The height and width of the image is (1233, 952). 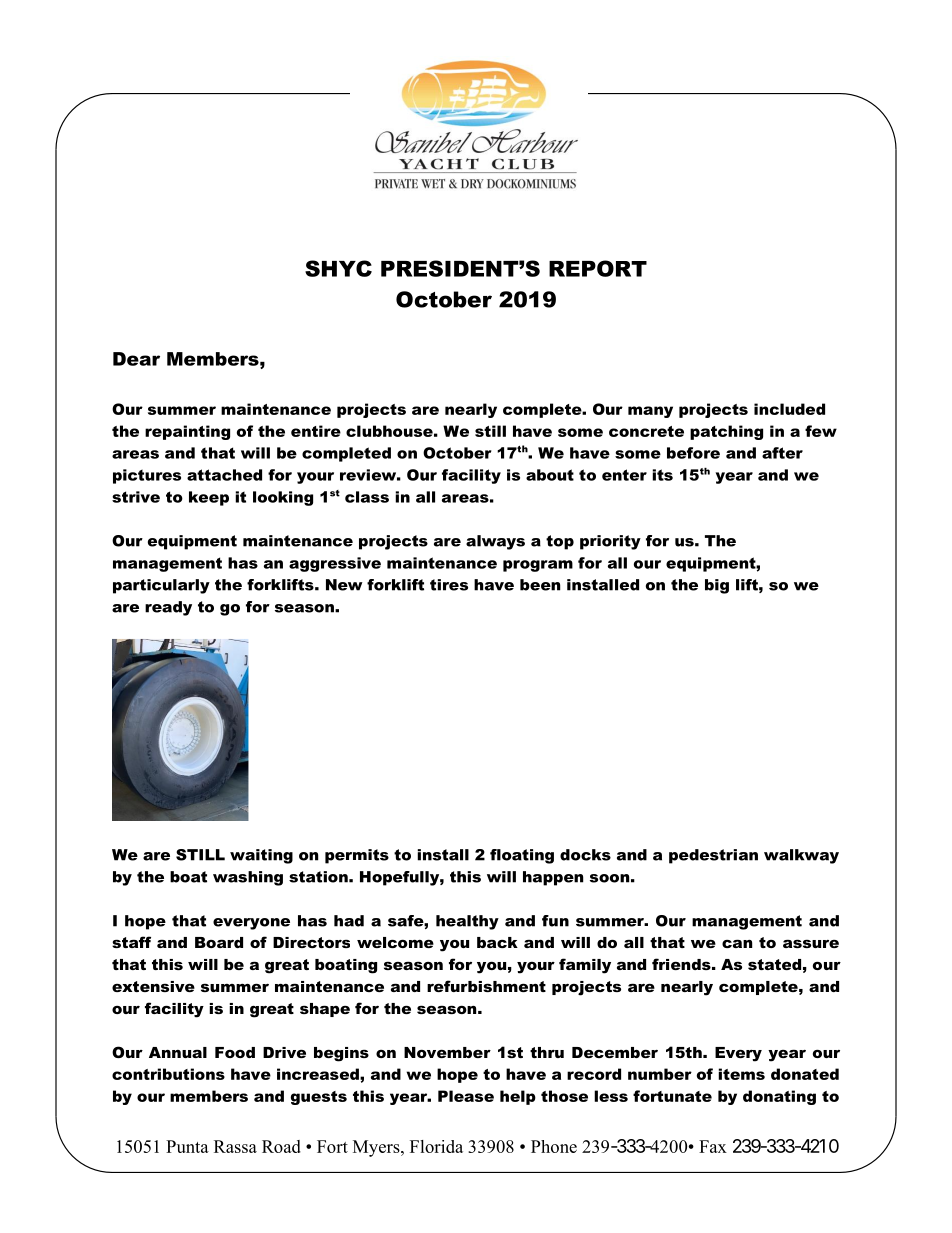 What do you see at coordinates (598, 268) in the image?
I see `REPORT` at bounding box center [598, 268].
